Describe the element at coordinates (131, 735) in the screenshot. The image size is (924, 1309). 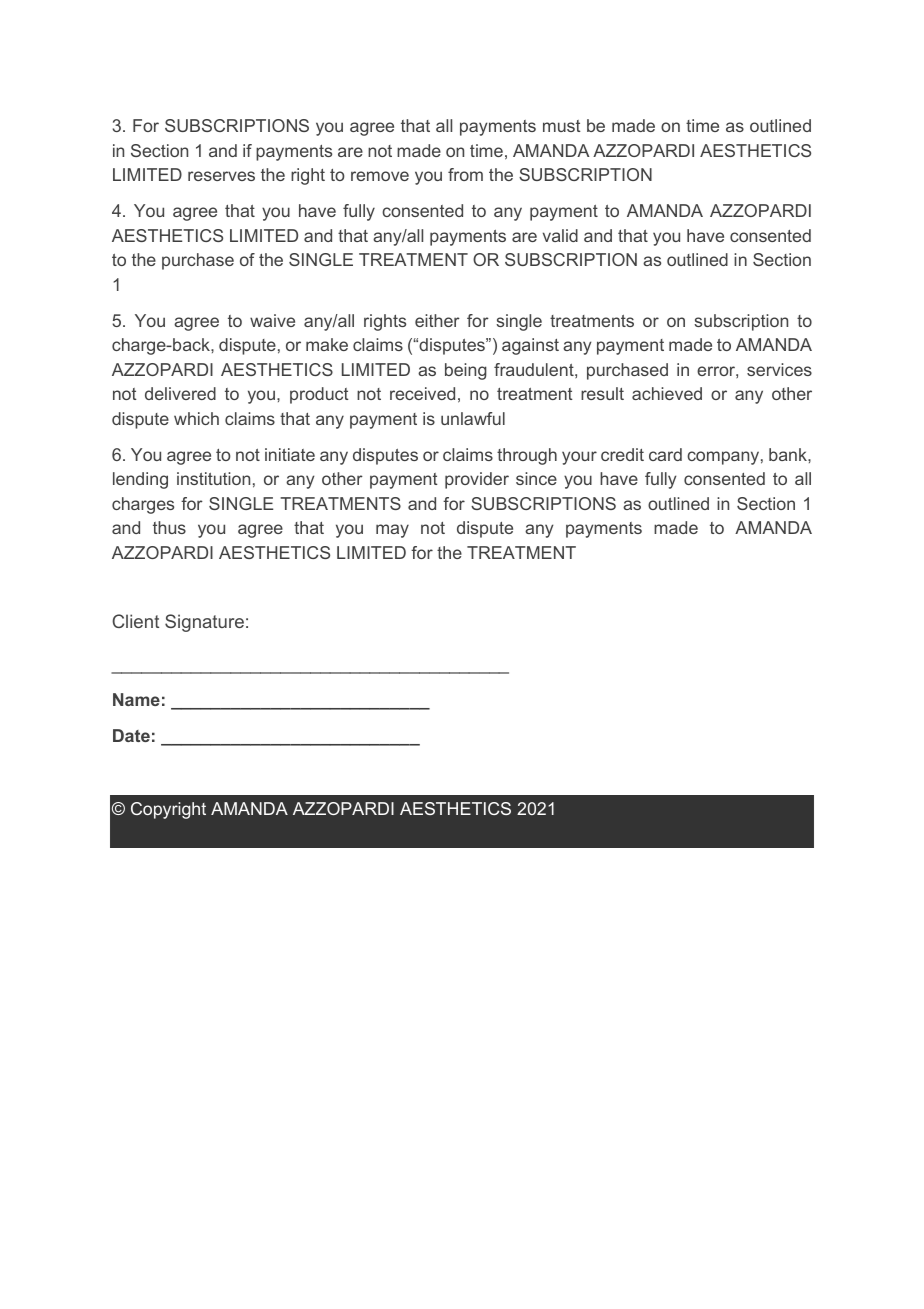
I see `Date` at that location.
